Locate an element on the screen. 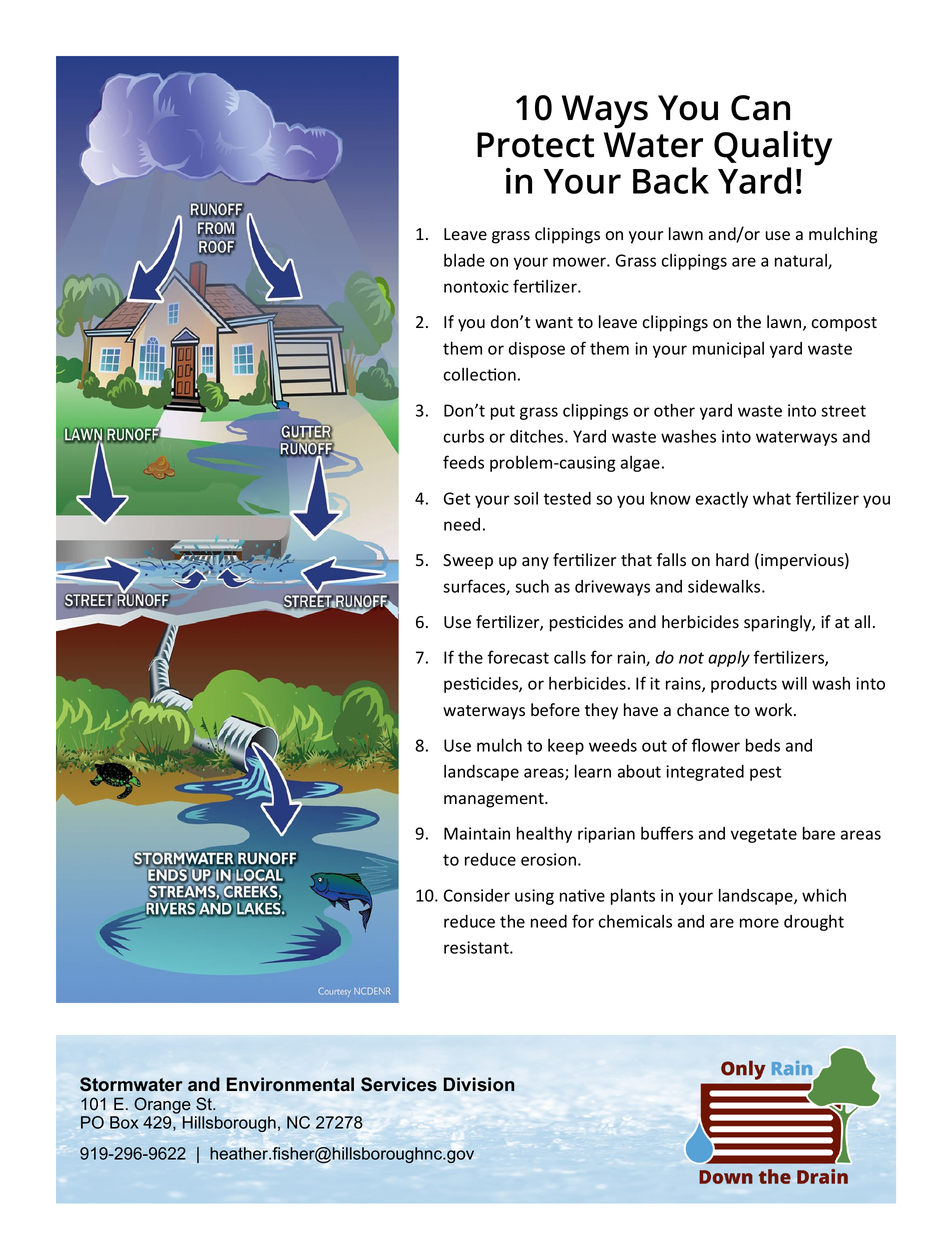 The image size is (952, 1233). Sweep is located at coordinates (468, 562).
